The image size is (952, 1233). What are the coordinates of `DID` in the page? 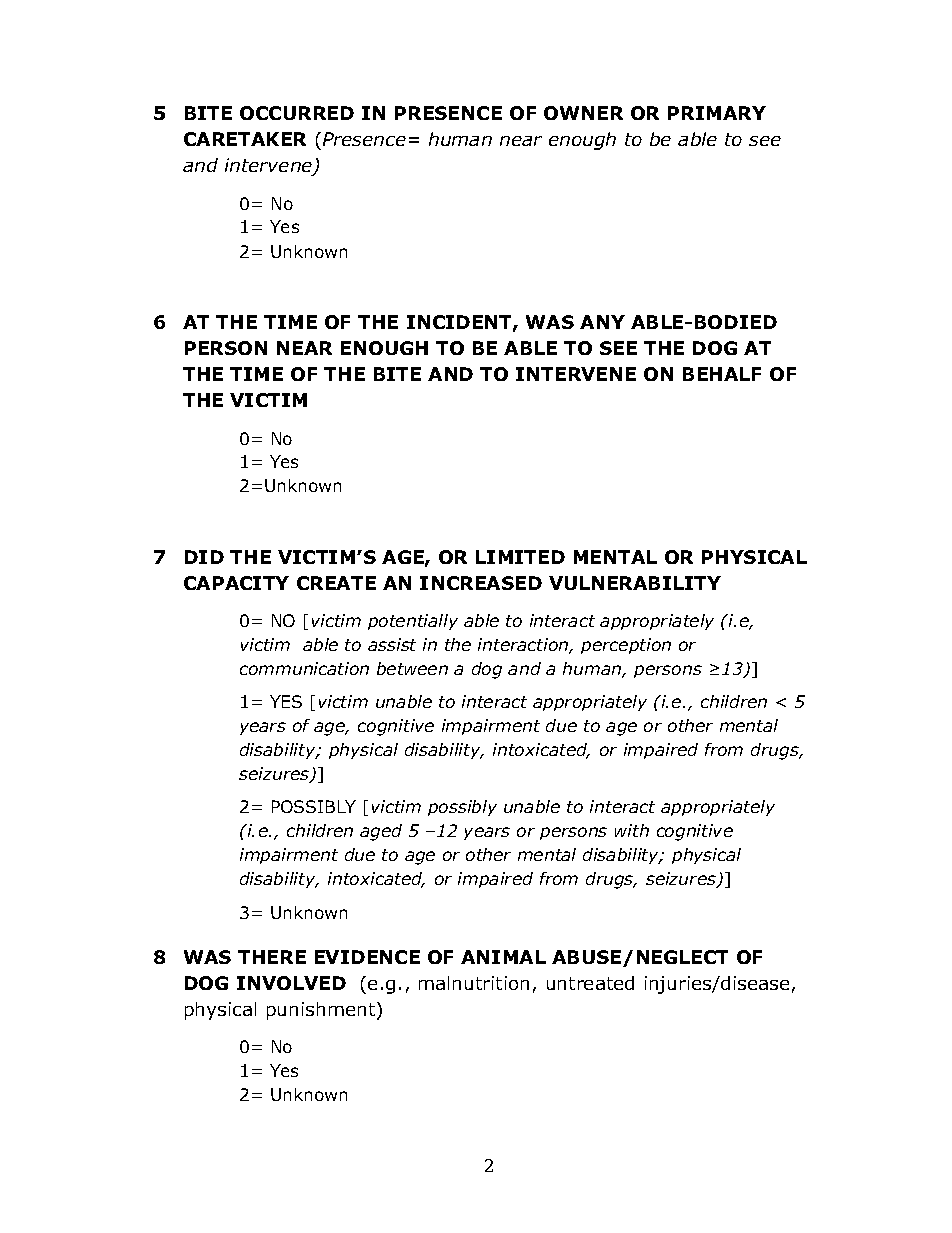 It's located at (204, 557).
